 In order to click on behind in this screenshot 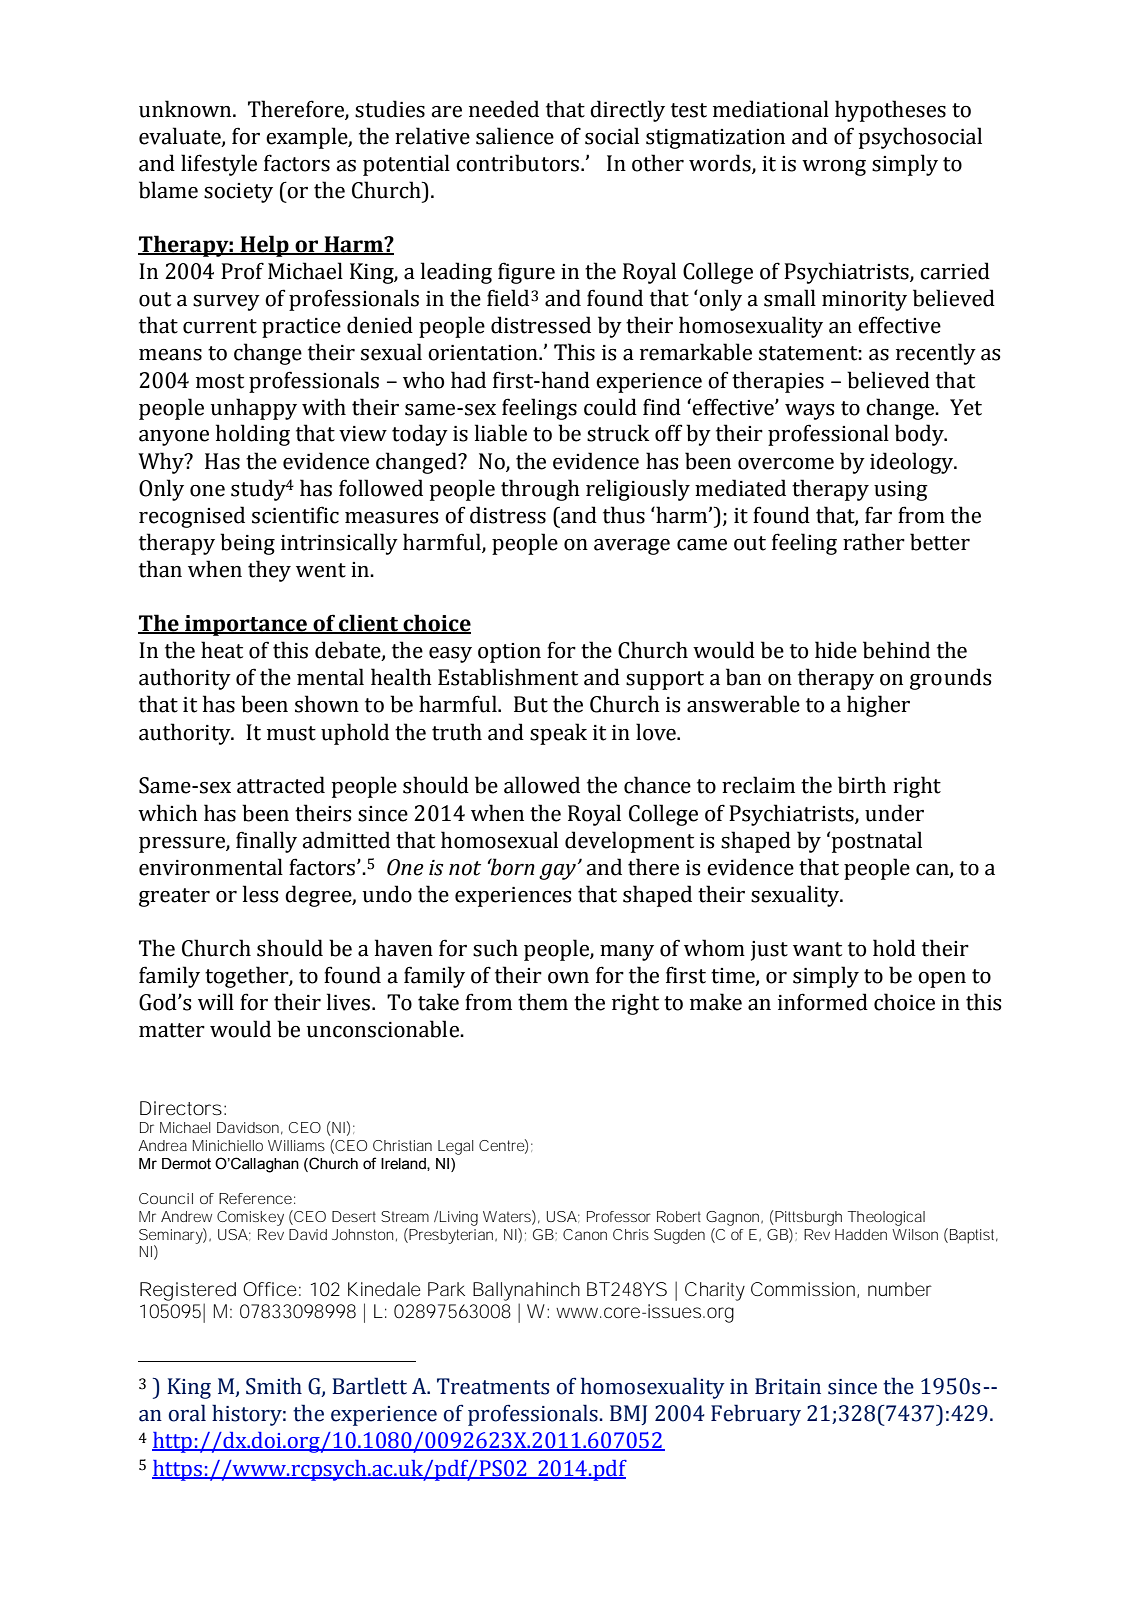, I will do `click(896, 650)`.
